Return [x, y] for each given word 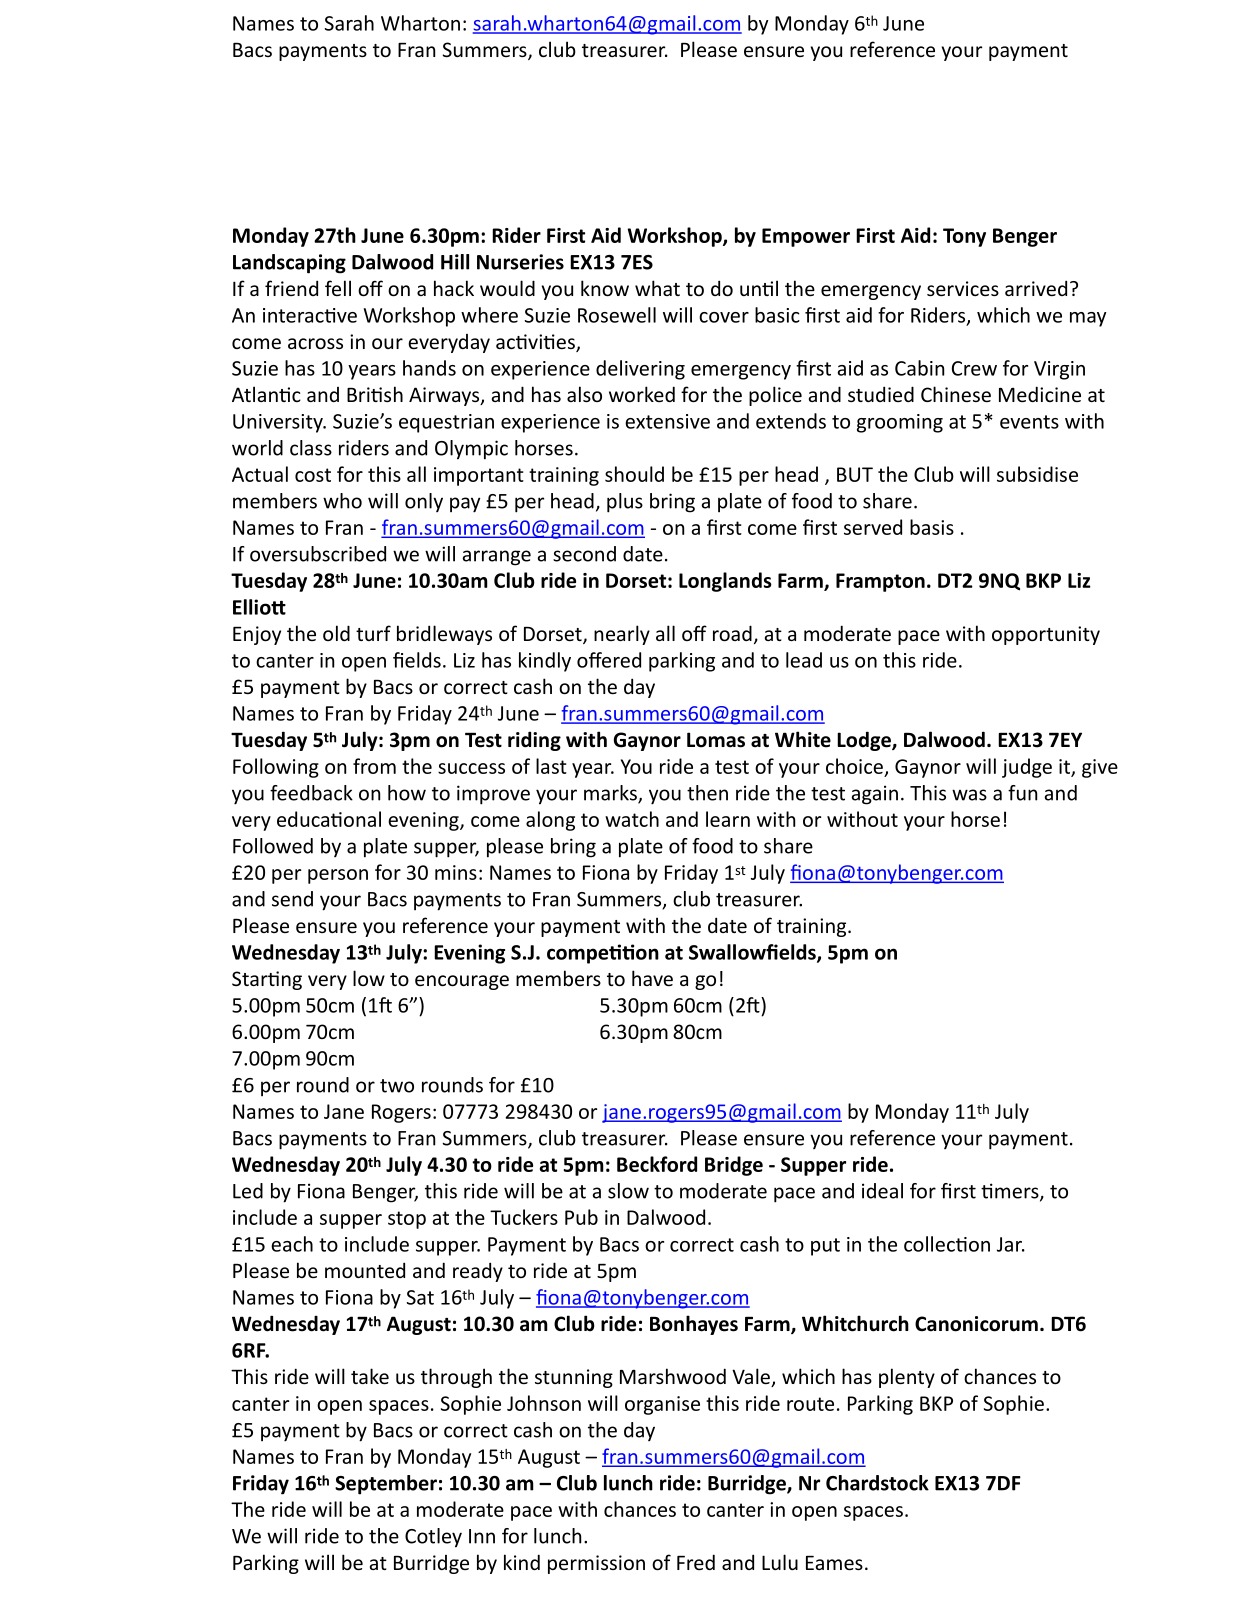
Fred [696, 1562]
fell [338, 288]
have [652, 978]
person [338, 876]
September [386, 1485]
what [657, 288]
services [963, 288]
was [969, 795]
